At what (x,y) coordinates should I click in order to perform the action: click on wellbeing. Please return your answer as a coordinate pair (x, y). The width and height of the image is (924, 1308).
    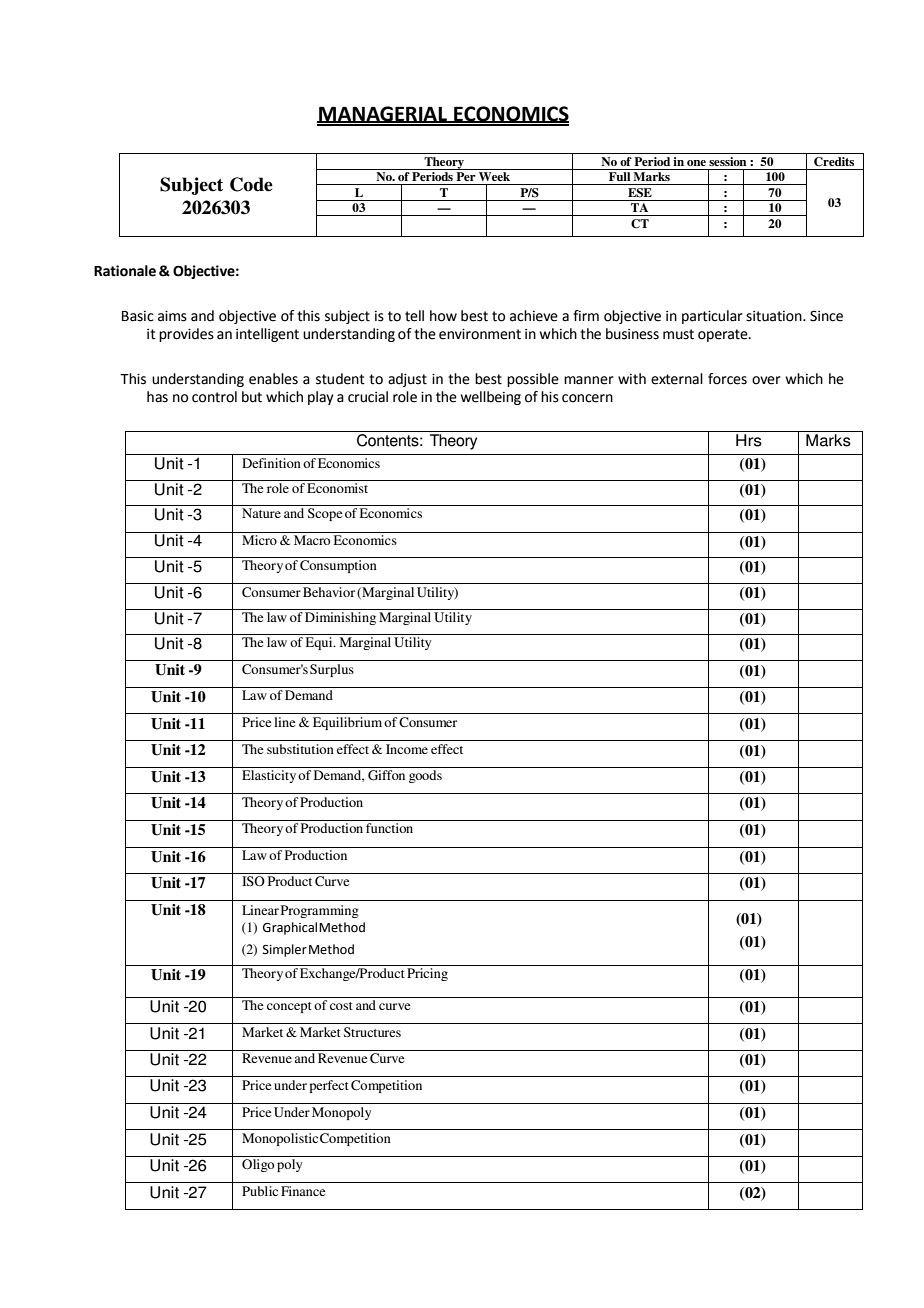
    Looking at the image, I should click on (491, 398).
